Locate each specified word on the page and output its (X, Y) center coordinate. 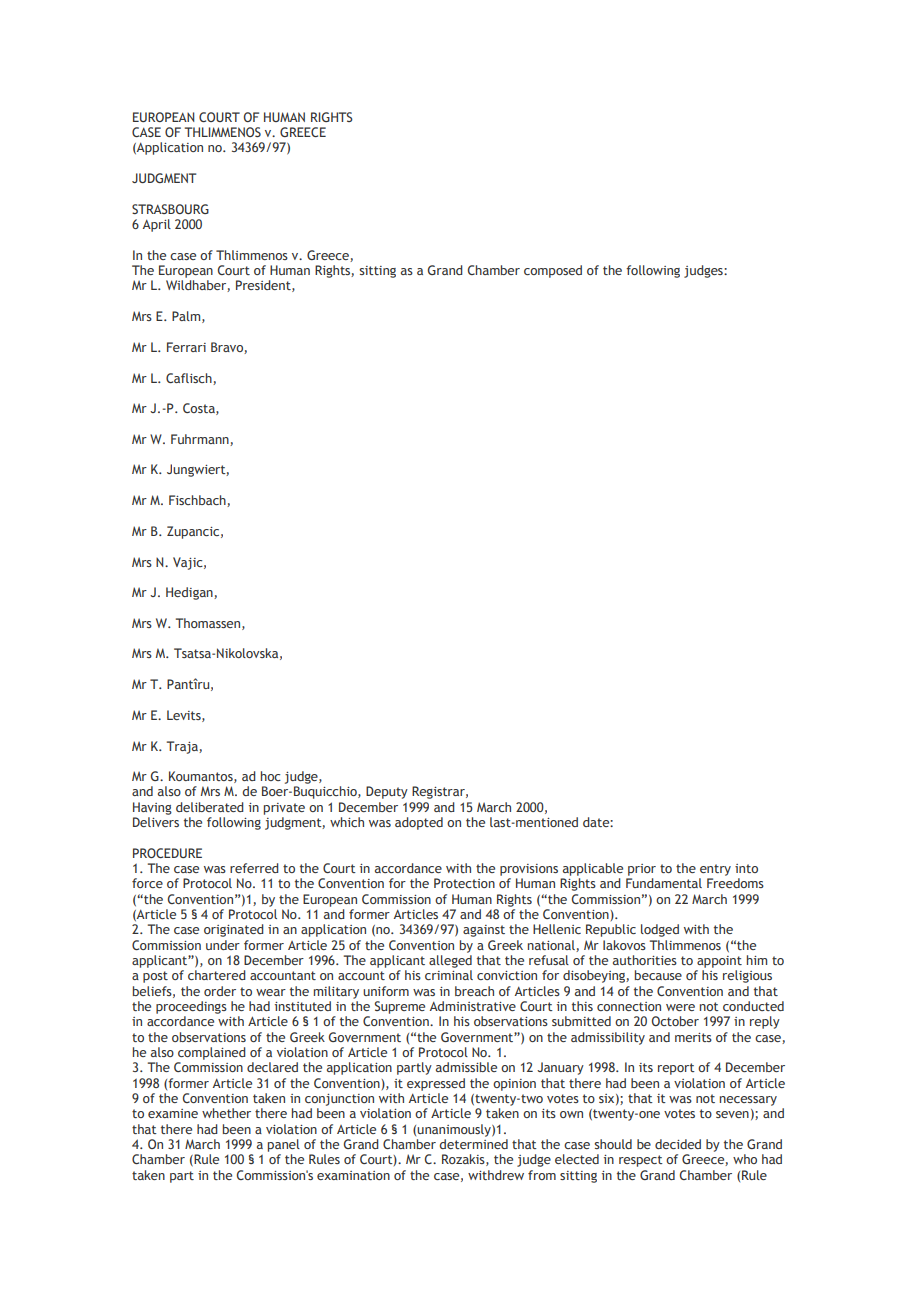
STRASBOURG (170, 209)
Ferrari (186, 347)
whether (226, 1113)
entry (715, 870)
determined (473, 1144)
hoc (271, 776)
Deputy (387, 792)
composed (553, 271)
